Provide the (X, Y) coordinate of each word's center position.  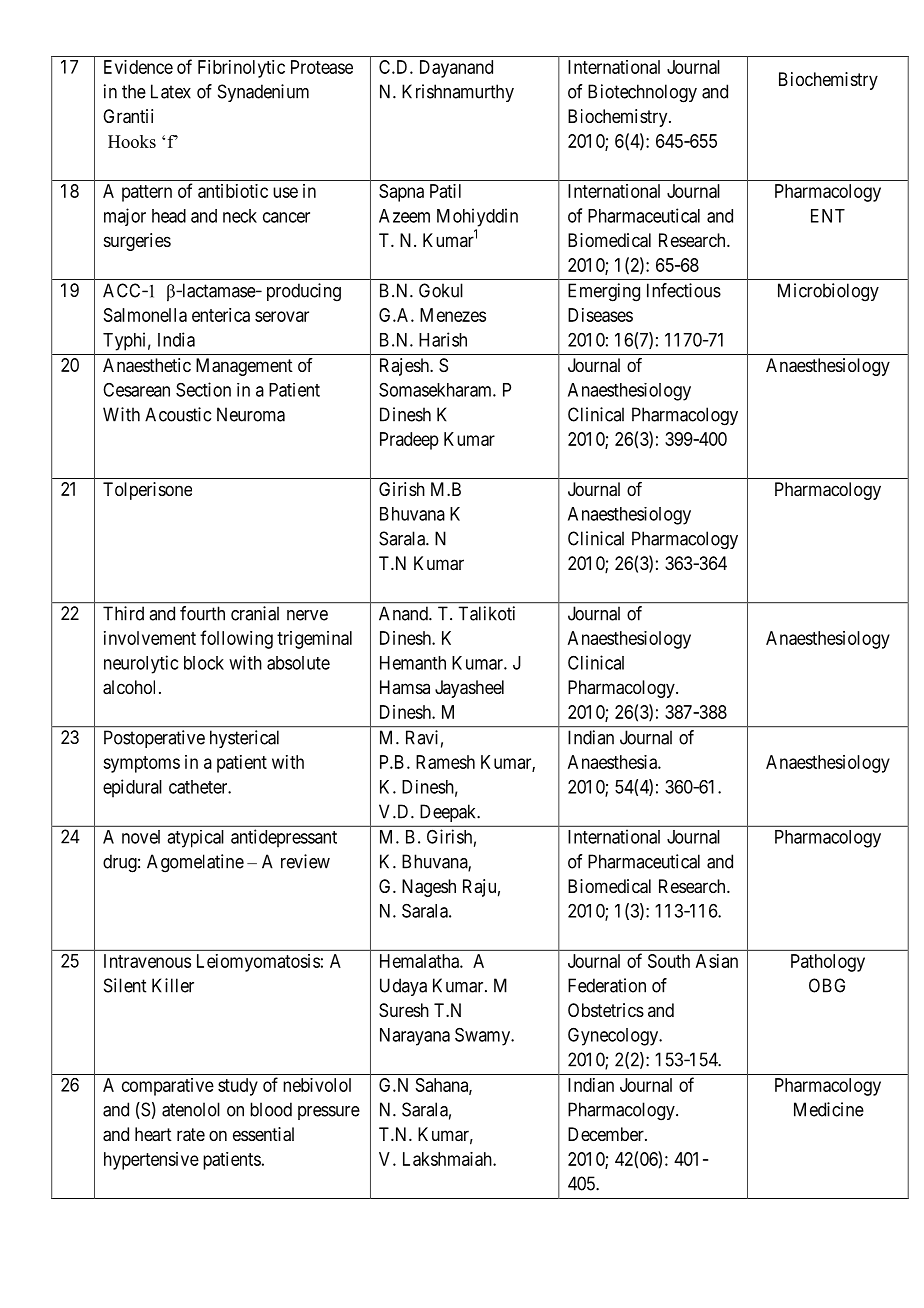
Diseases (600, 315)
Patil (445, 191)
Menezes (453, 315)
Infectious (684, 290)
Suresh (404, 1010)
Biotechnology (642, 93)
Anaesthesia (613, 762)
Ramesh (445, 762)
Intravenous (147, 961)
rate (191, 1135)
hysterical (244, 739)
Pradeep (409, 441)
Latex (171, 91)
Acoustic (178, 414)
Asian (717, 961)
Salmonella (145, 315)
